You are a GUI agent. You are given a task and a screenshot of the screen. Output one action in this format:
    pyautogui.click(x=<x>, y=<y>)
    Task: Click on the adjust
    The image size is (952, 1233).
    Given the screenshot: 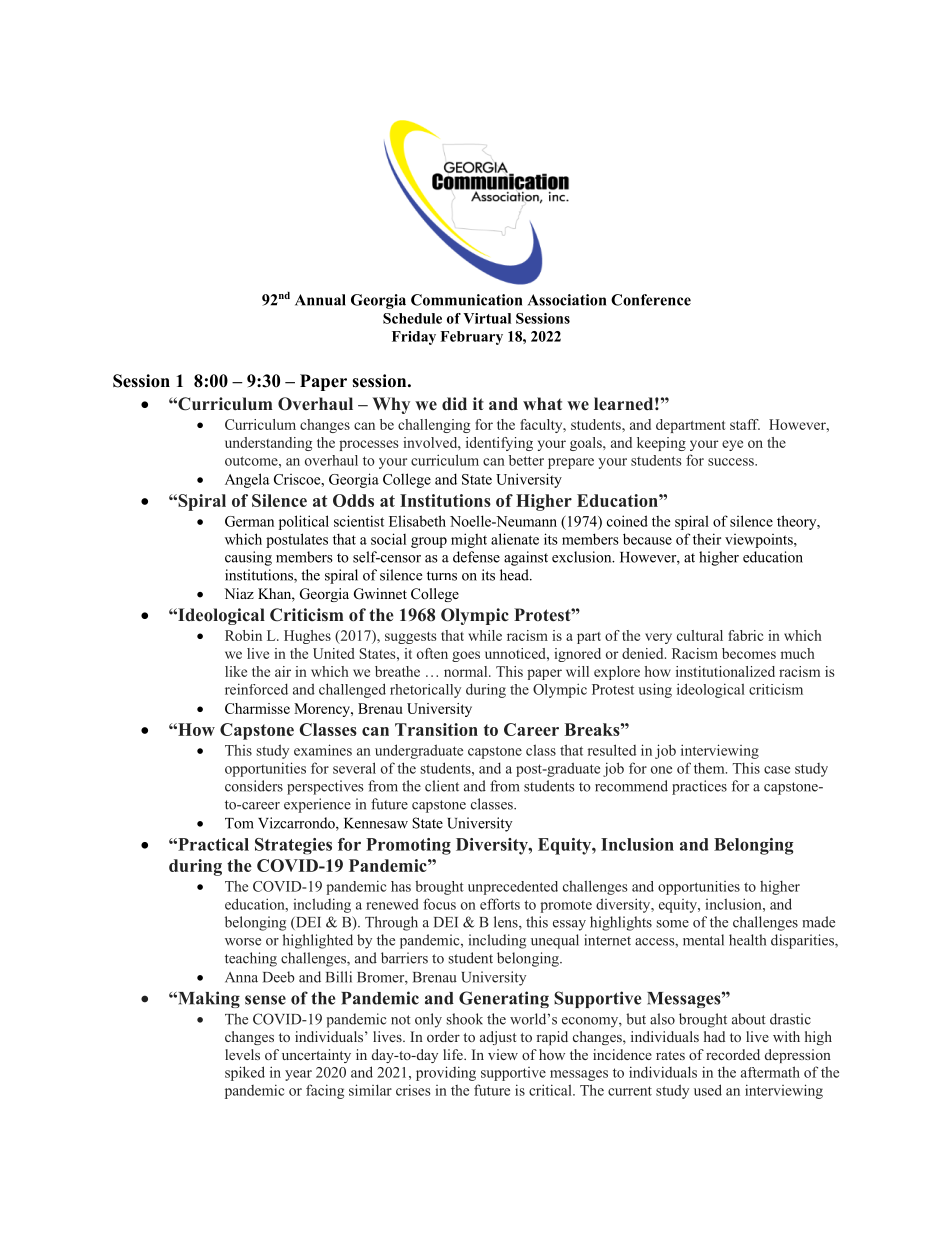 What is the action you would take?
    pyautogui.click(x=498, y=1038)
